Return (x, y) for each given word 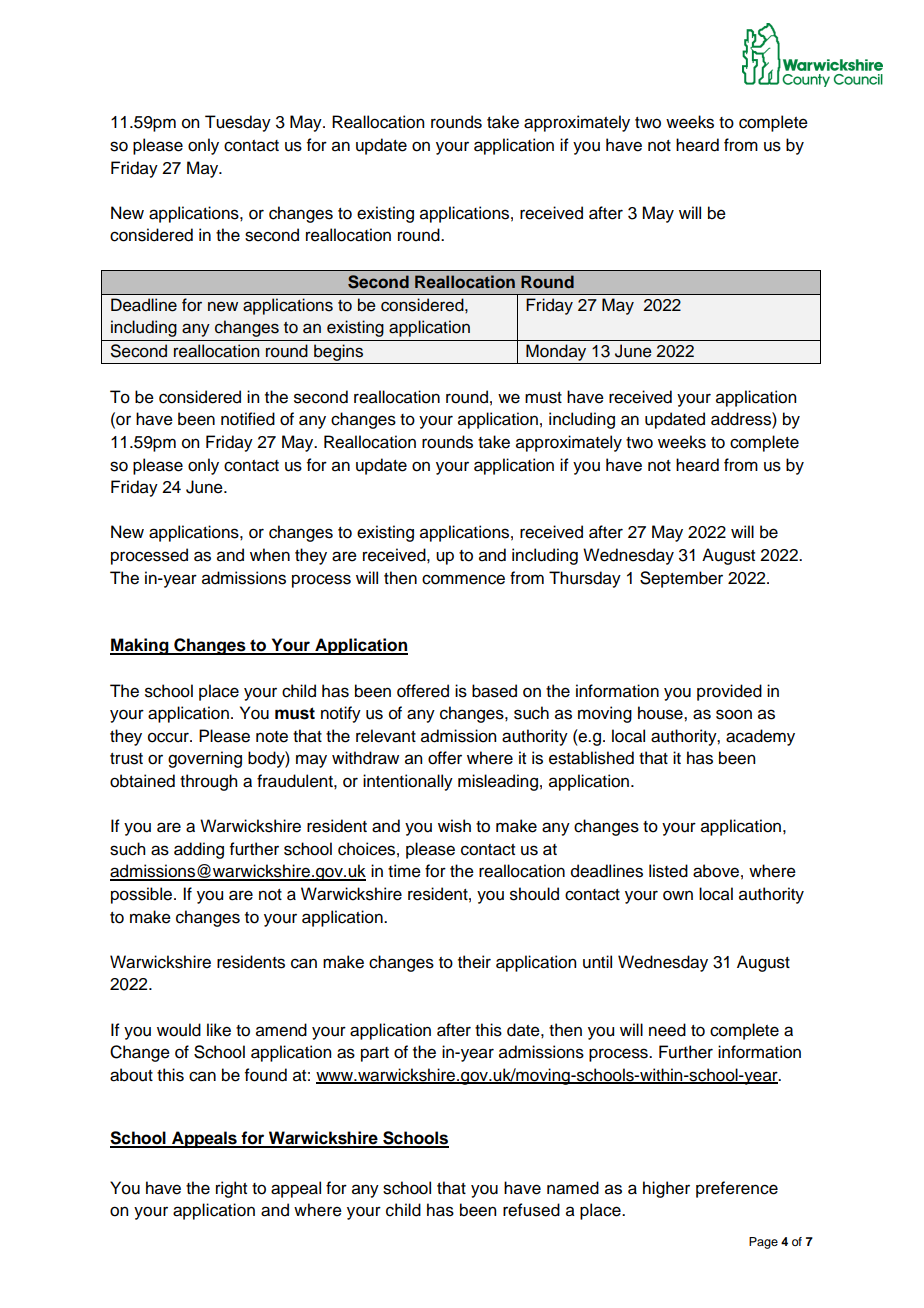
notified (248, 419)
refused (531, 1210)
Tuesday (238, 123)
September (681, 579)
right (231, 1189)
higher (666, 1189)
